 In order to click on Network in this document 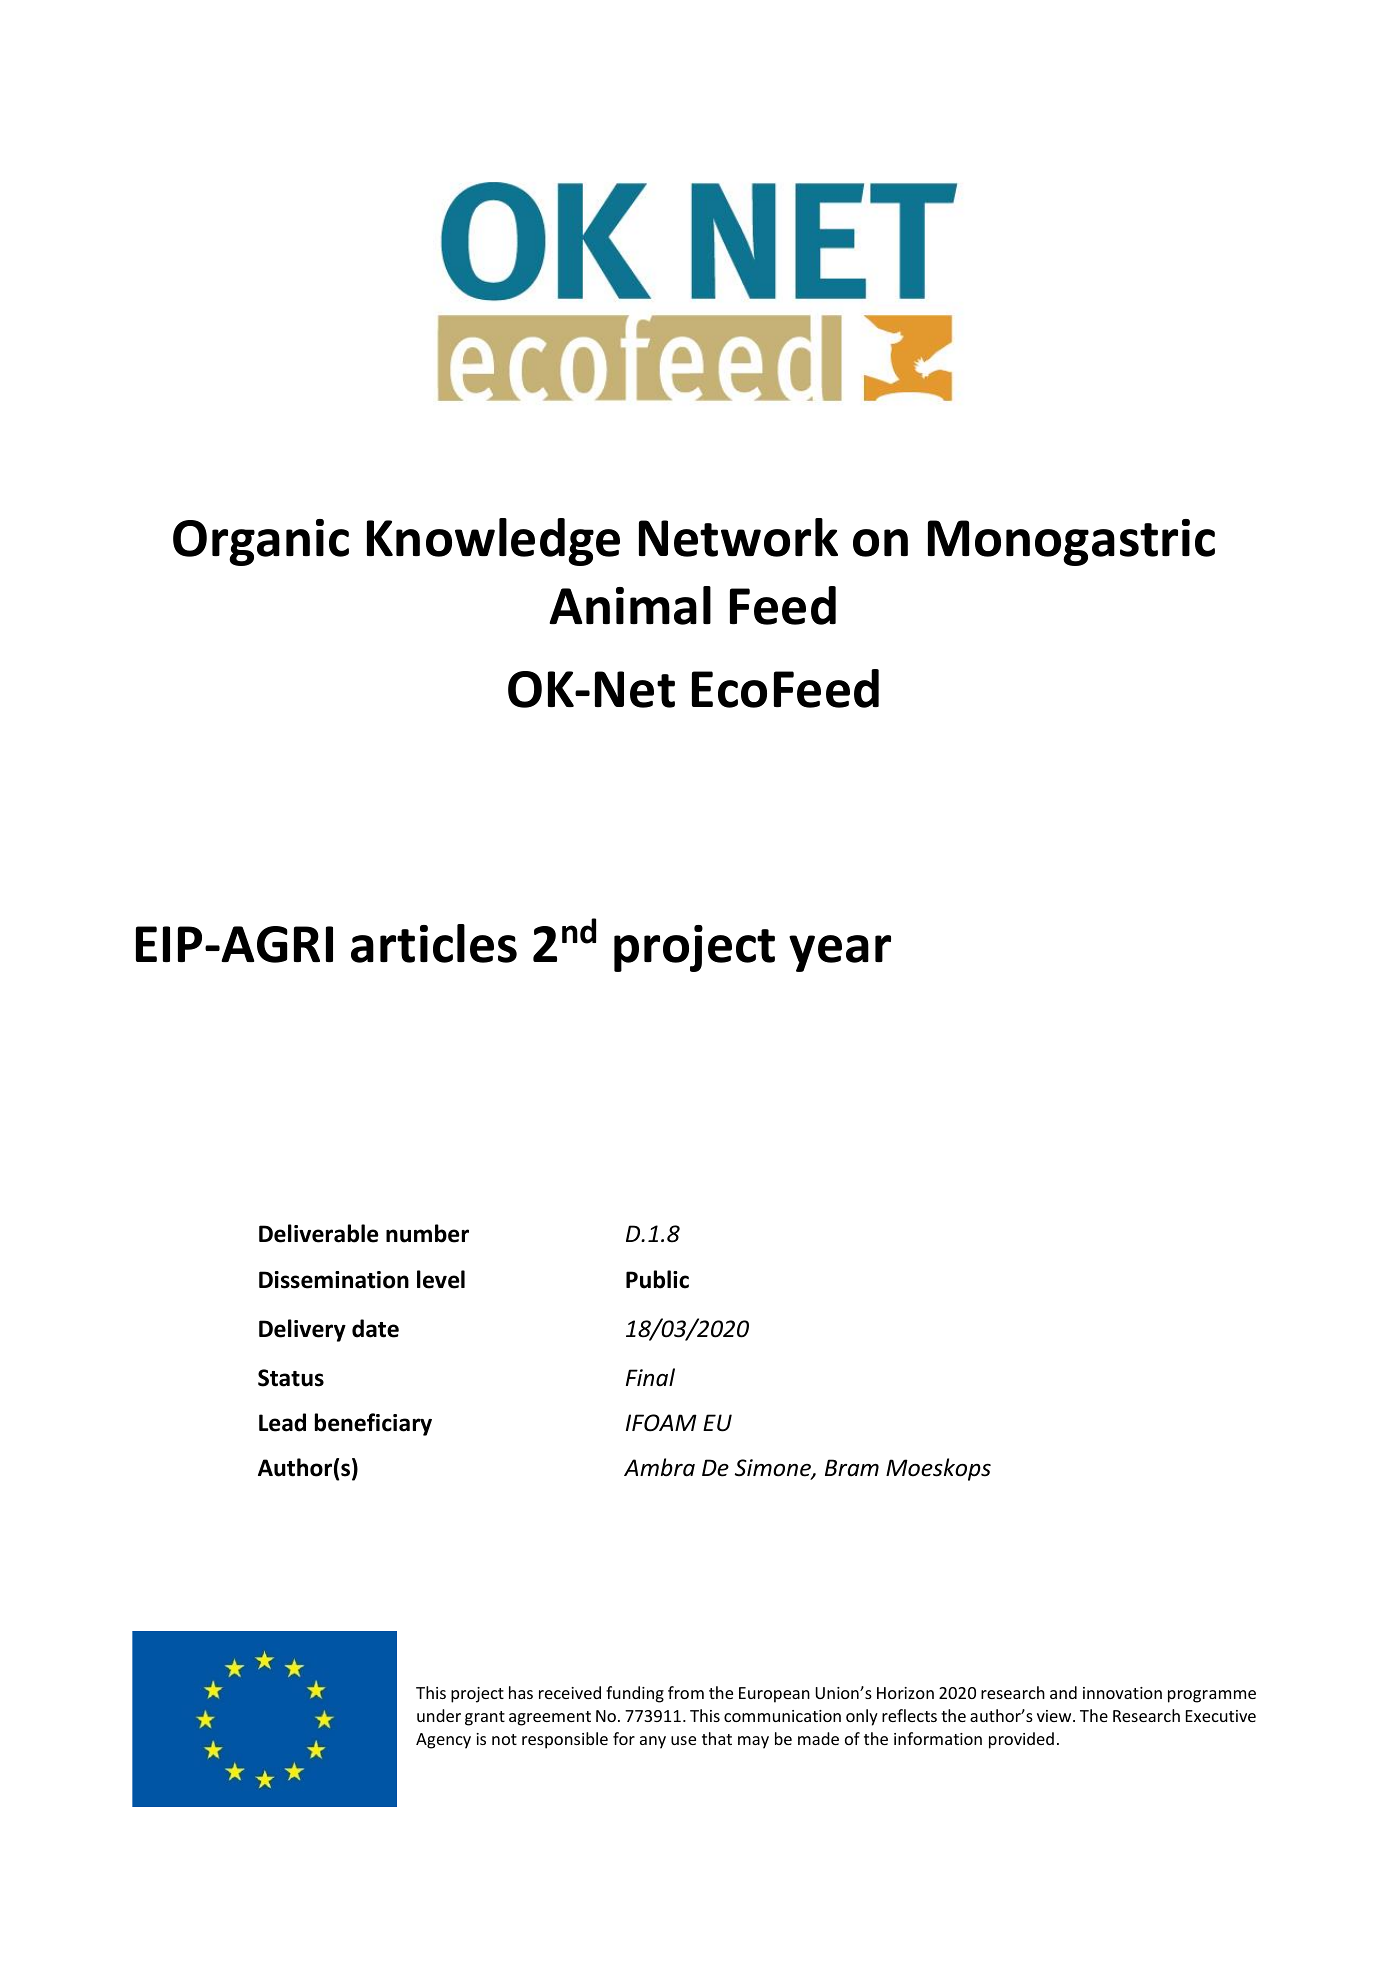, I will do `click(738, 537)`.
